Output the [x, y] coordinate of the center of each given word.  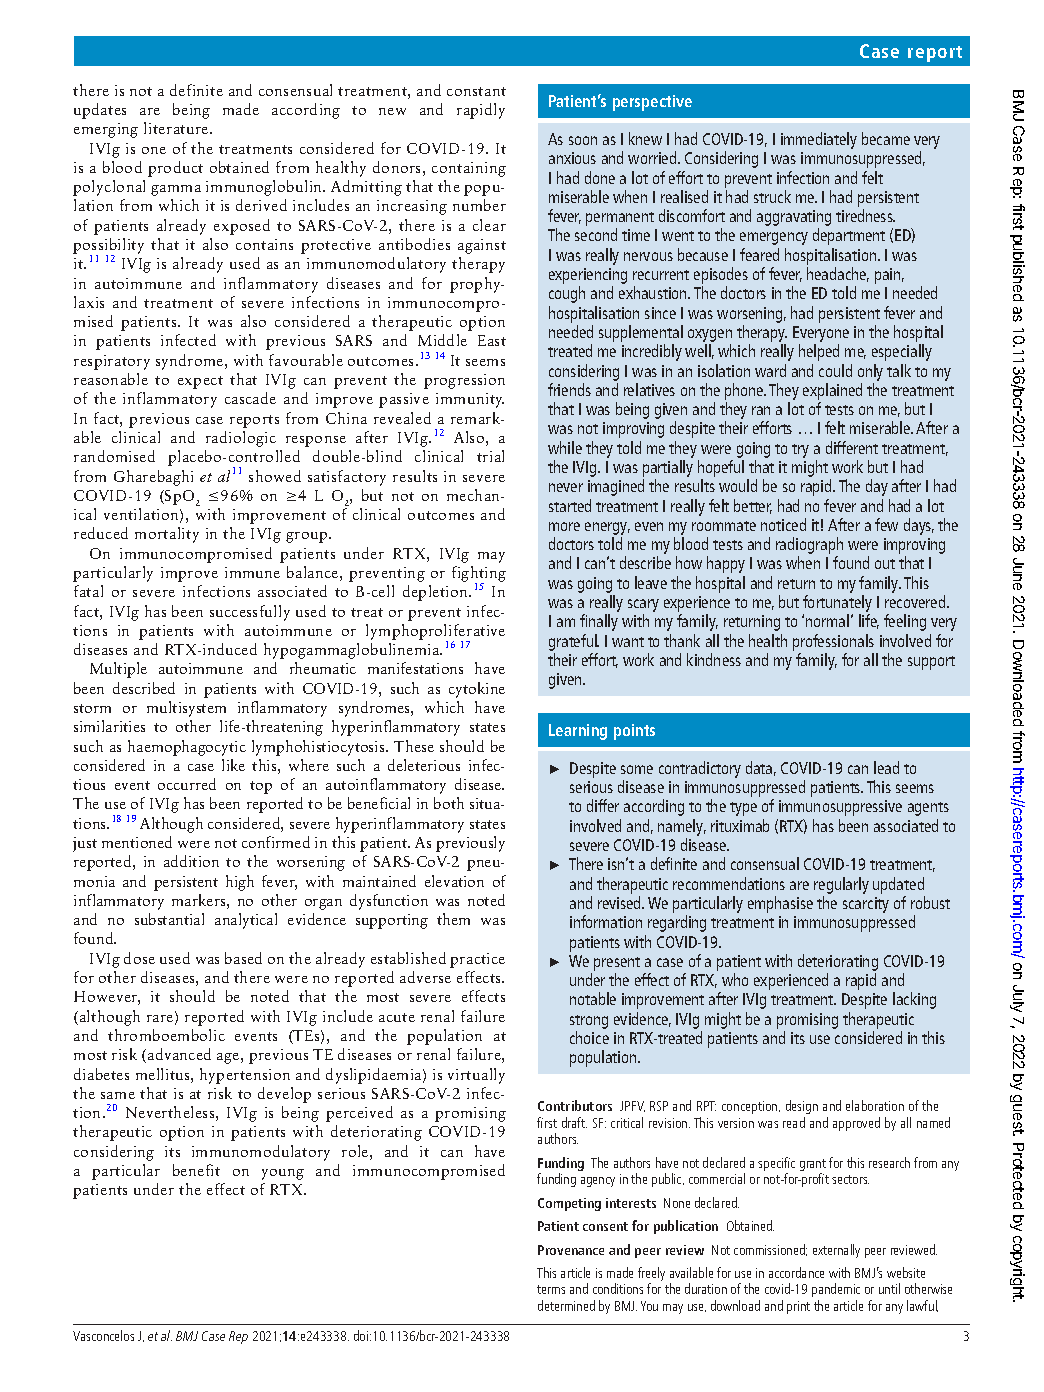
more [564, 526]
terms [551, 1289]
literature [177, 128]
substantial [169, 919]
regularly [841, 885]
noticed [783, 524]
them [453, 919]
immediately [819, 140]
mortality [167, 535]
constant [476, 91]
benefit [196, 1170]
